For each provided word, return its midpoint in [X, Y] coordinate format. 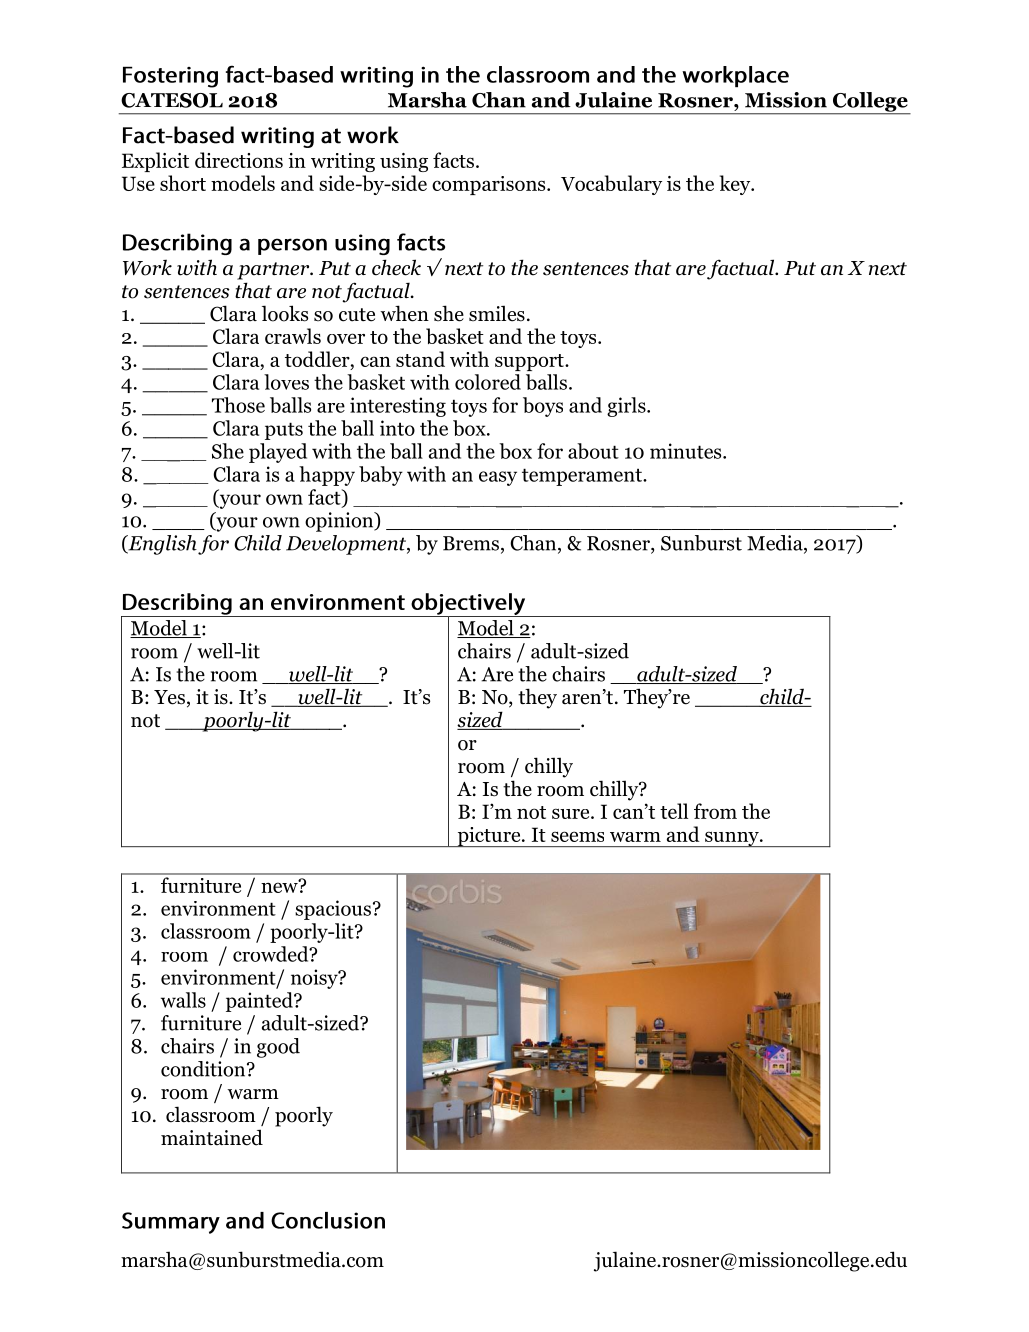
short [183, 183]
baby [381, 476]
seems [577, 836]
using [404, 162]
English [161, 545]
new [280, 886]
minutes [687, 451]
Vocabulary [611, 185]
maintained [212, 1137]
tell [674, 811]
